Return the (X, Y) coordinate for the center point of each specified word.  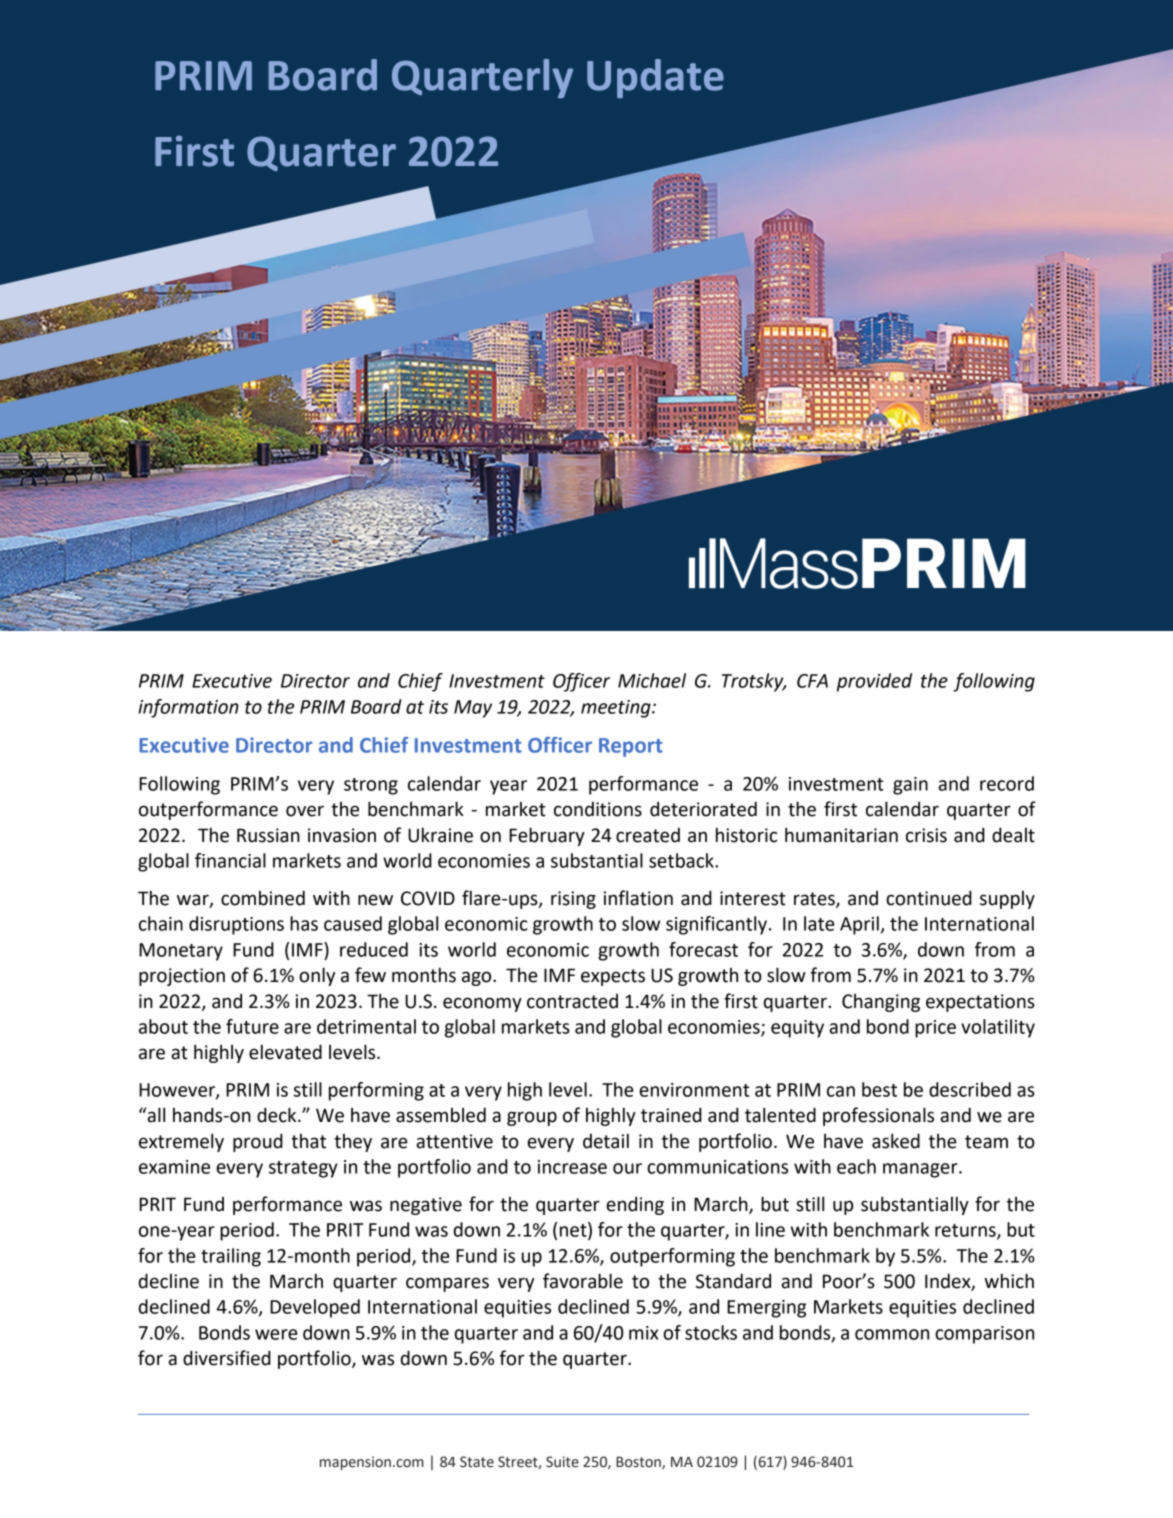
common (892, 1334)
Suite (562, 1462)
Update (655, 78)
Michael (652, 680)
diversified (227, 1358)
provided (874, 682)
